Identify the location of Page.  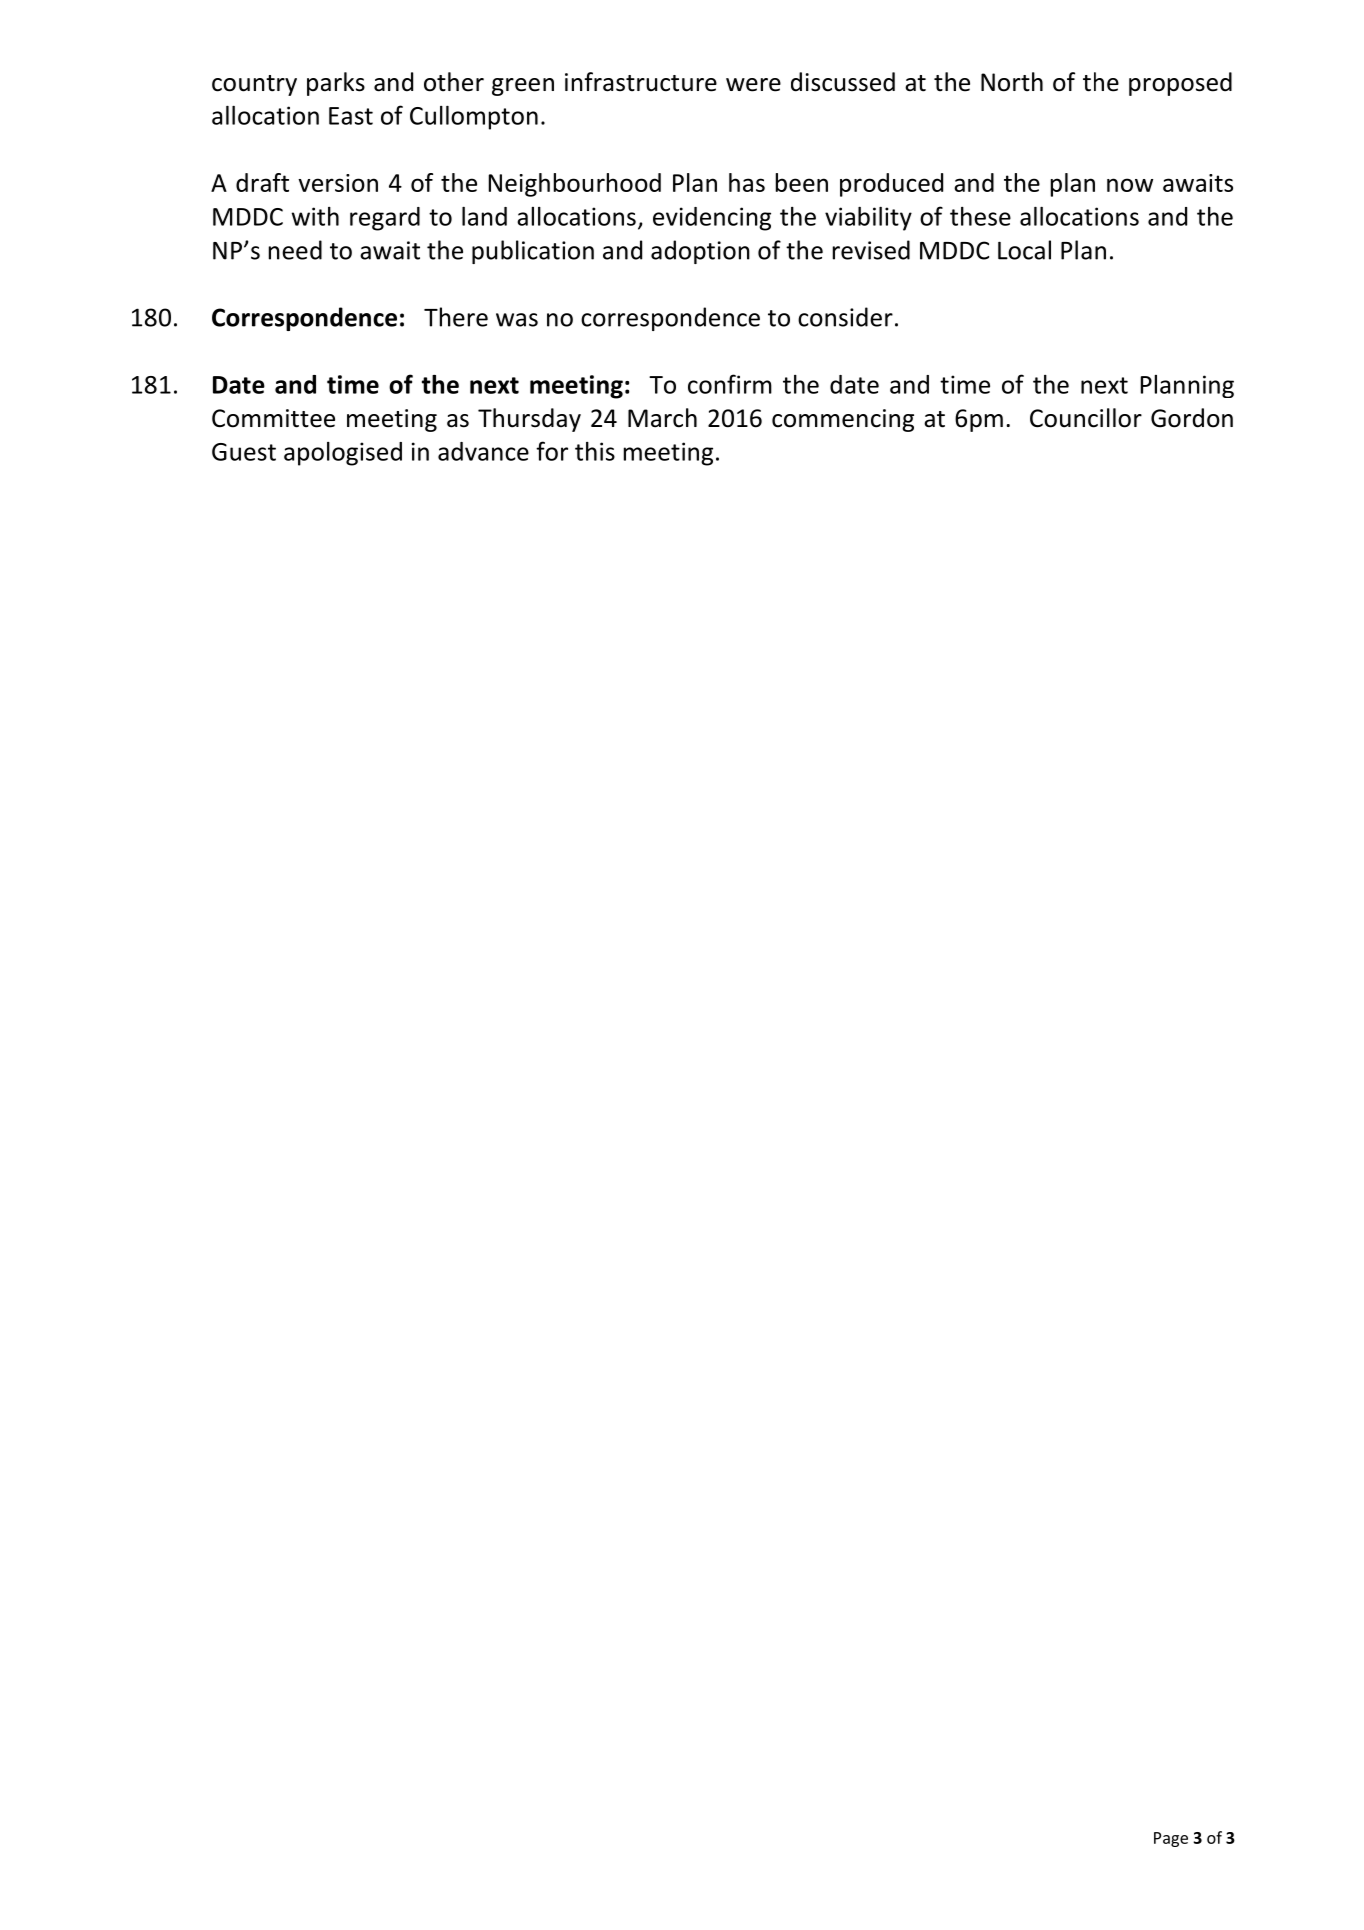
(1171, 1839).
